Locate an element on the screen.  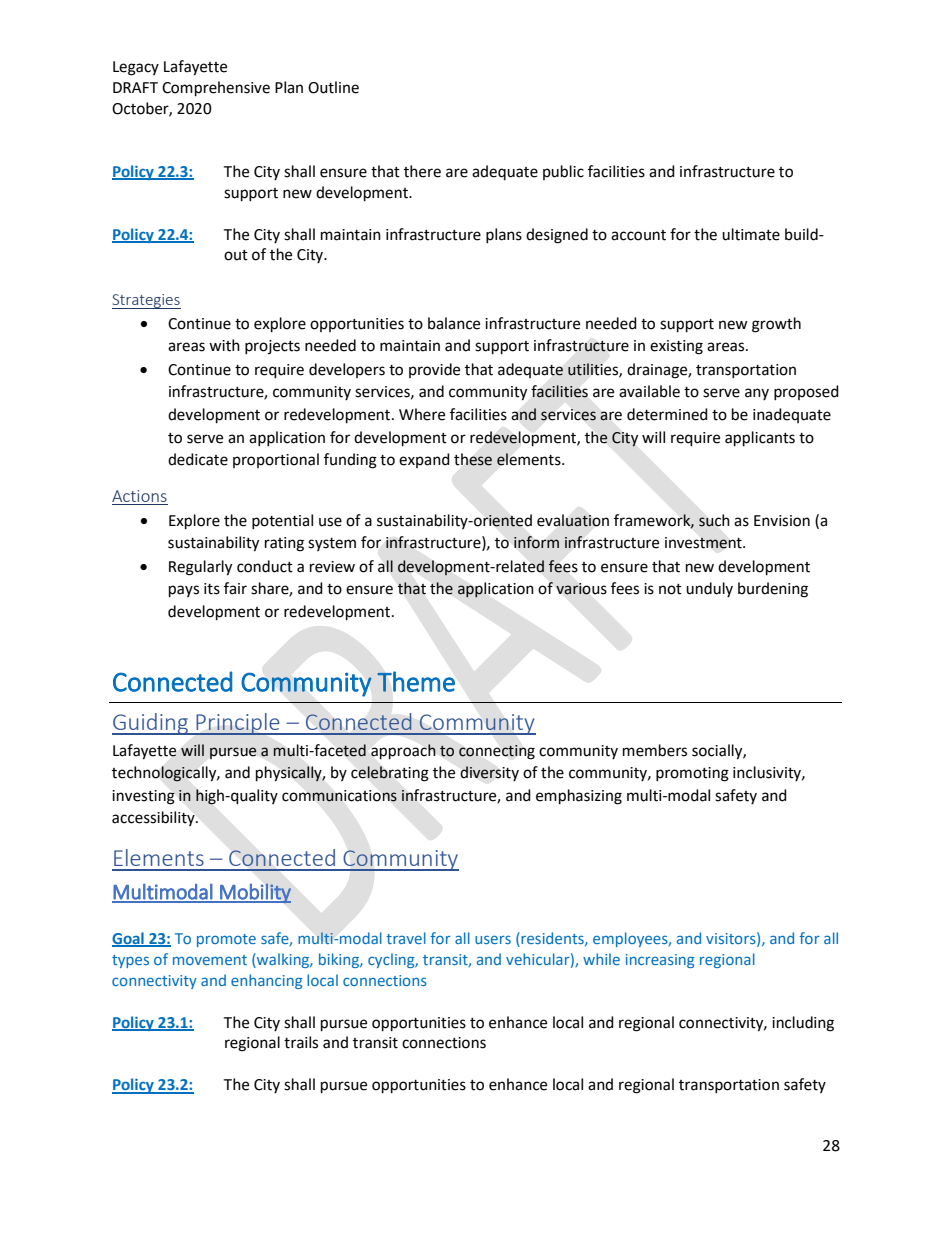
promoting is located at coordinates (692, 774).
